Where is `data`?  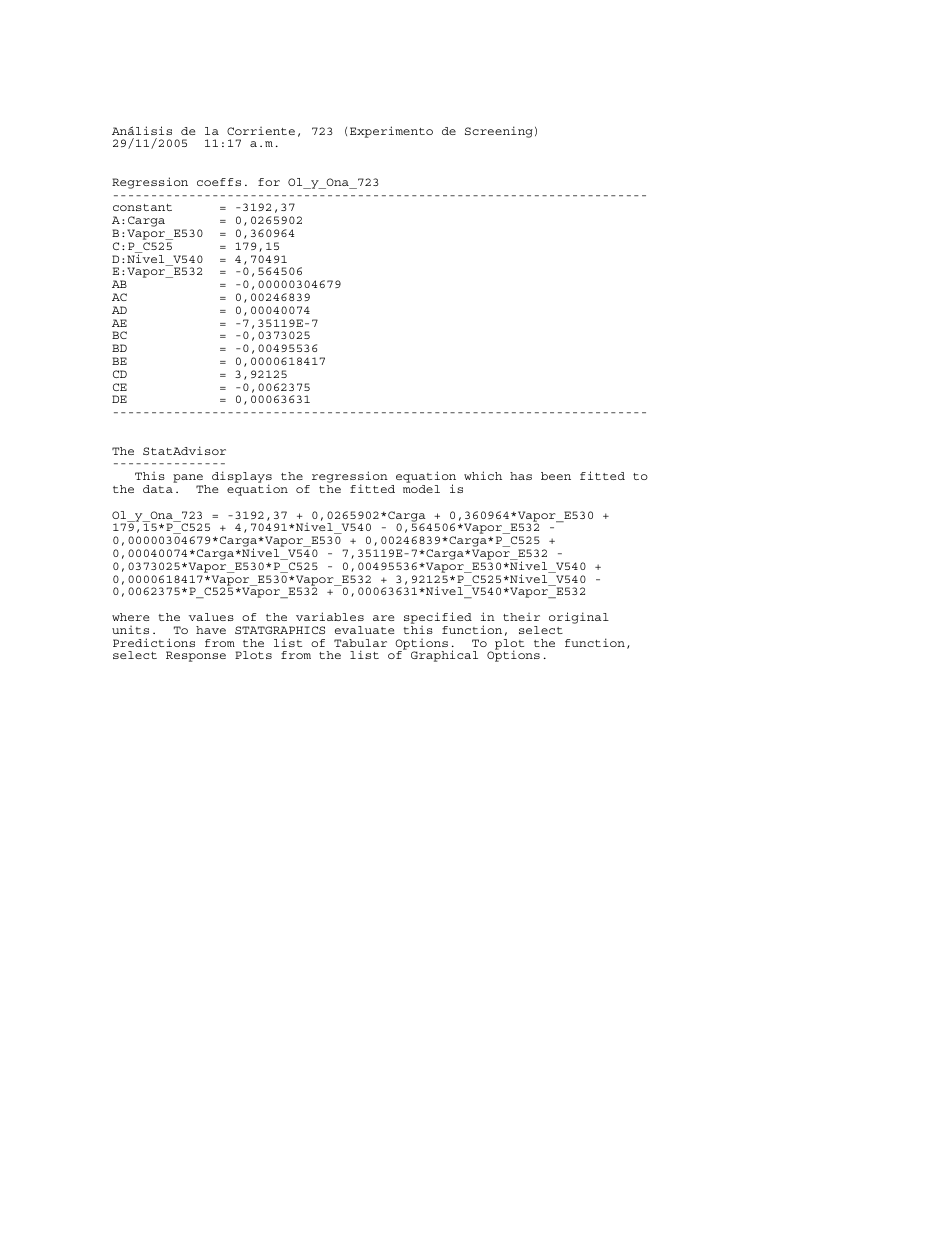
data is located at coordinates (158, 489).
